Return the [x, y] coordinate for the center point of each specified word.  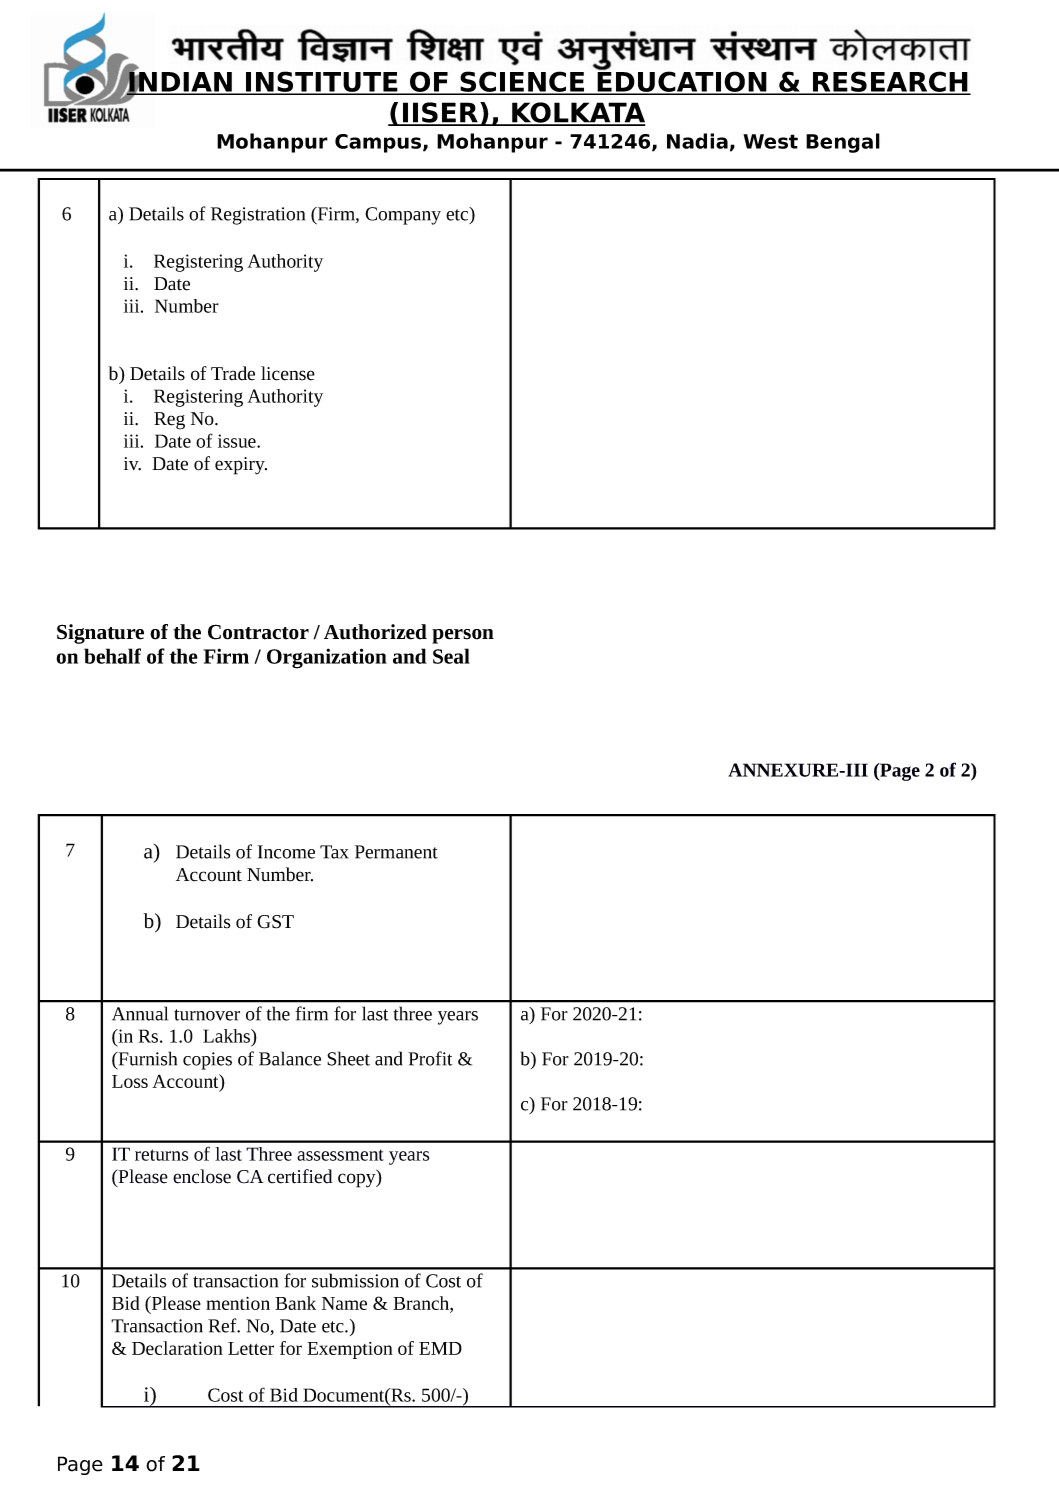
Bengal [843, 143]
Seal [451, 656]
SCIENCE [522, 82]
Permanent [396, 852]
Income [286, 852]
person [463, 636]
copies [207, 1061]
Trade [233, 373]
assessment [340, 1155]
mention [238, 1303]
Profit [430, 1058]
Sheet [348, 1058]
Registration [258, 216]
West [770, 141]
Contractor [258, 632]
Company [403, 216]
